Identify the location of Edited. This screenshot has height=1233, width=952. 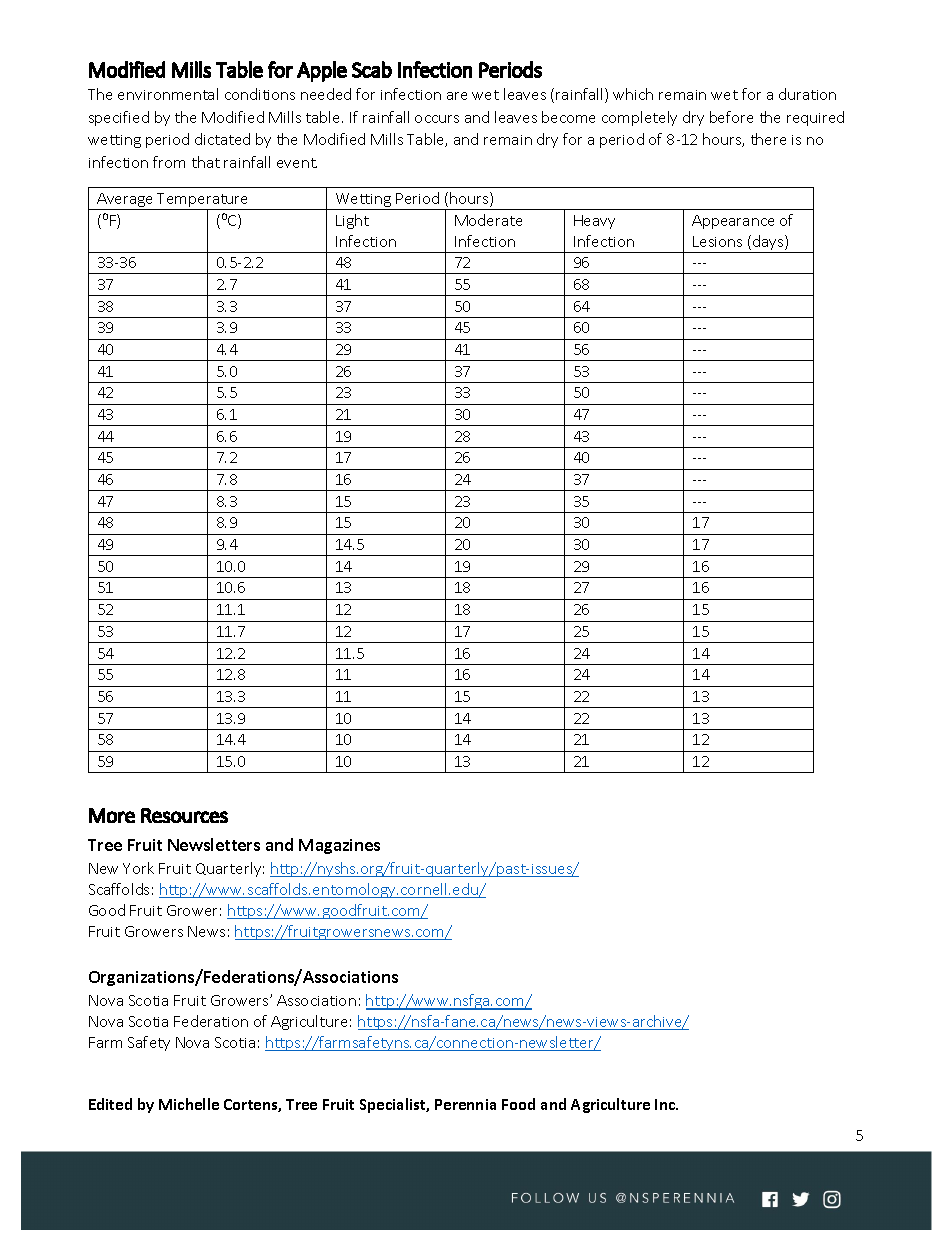
(110, 1104).
